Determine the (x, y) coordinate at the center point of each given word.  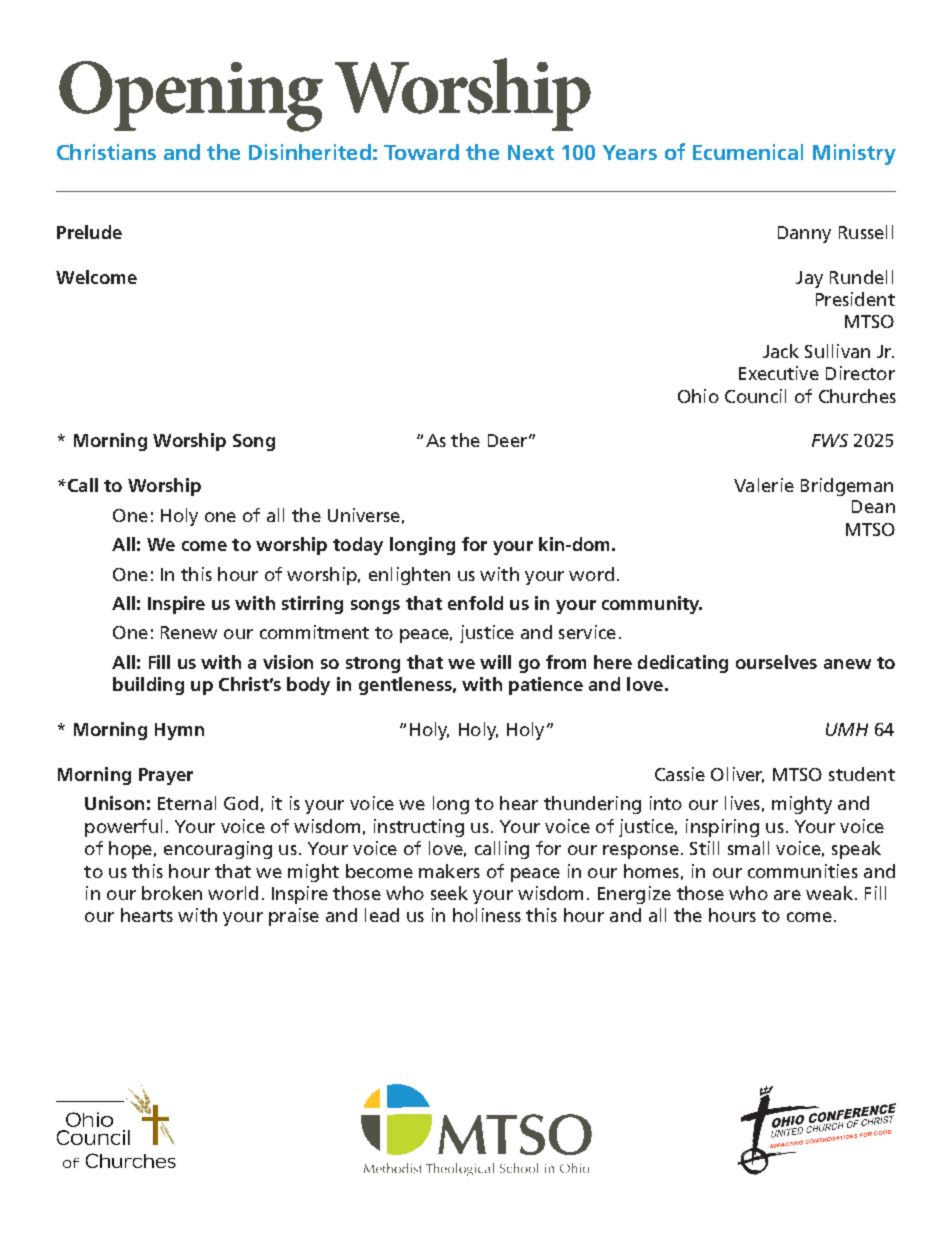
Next (531, 152)
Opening (191, 96)
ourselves (776, 662)
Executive (779, 373)
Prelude (89, 232)
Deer (507, 440)
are (787, 895)
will (495, 662)
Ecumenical (748, 152)
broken (172, 893)
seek (449, 893)
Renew (189, 632)
